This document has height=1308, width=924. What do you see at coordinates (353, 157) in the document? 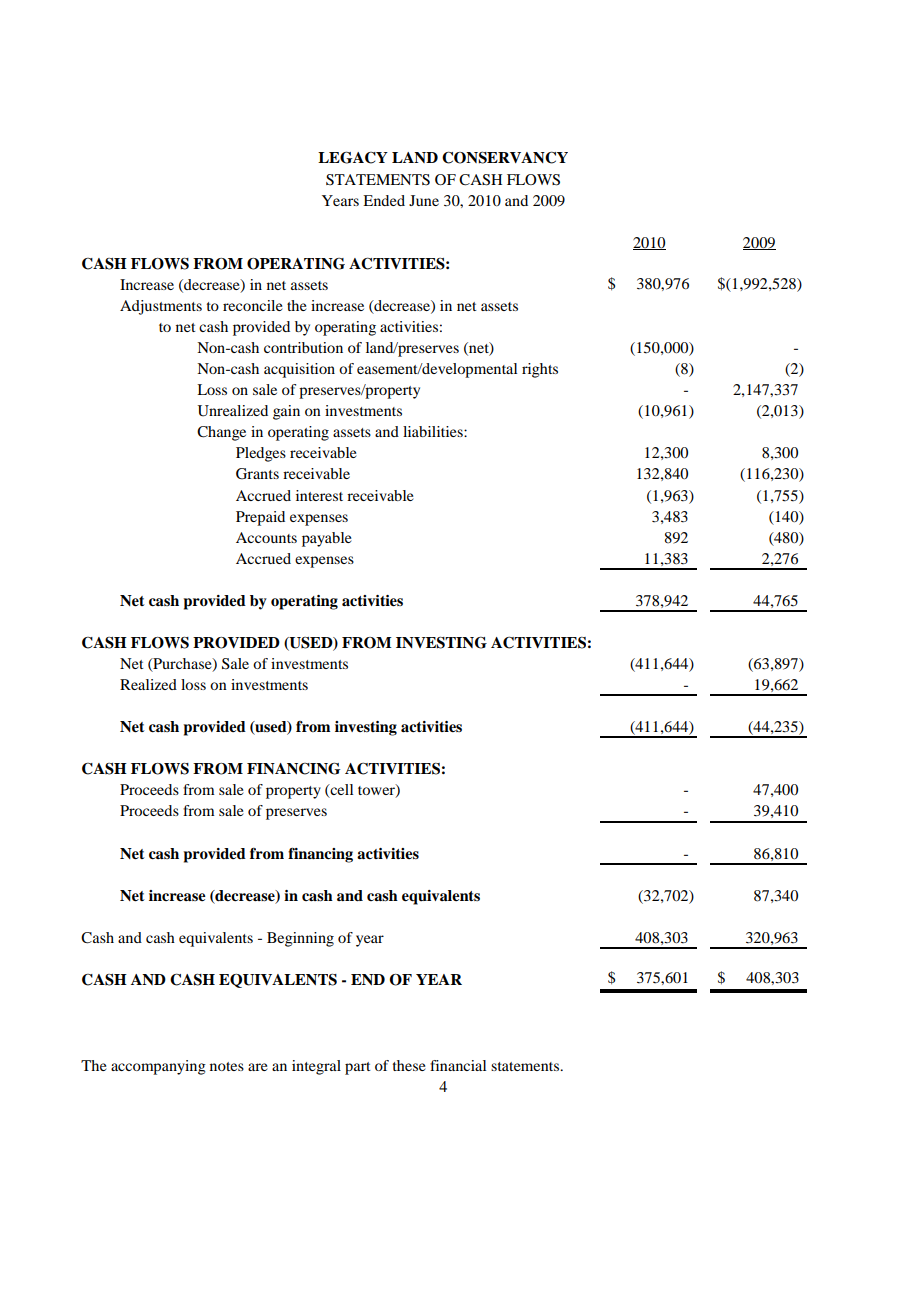
I see `LEGACY` at bounding box center [353, 157].
